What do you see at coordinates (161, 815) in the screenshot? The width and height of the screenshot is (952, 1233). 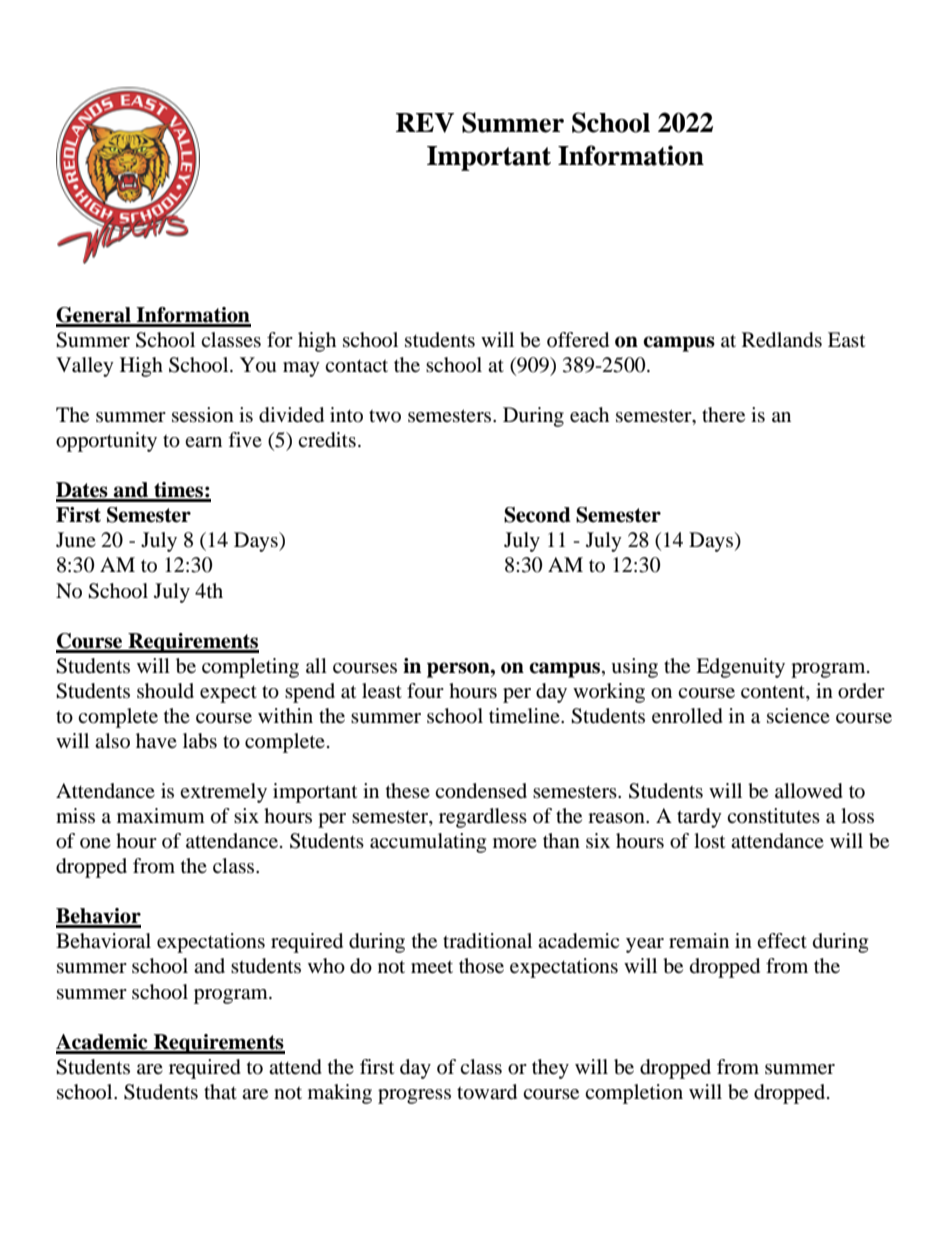 I see `maximum` at bounding box center [161, 815].
